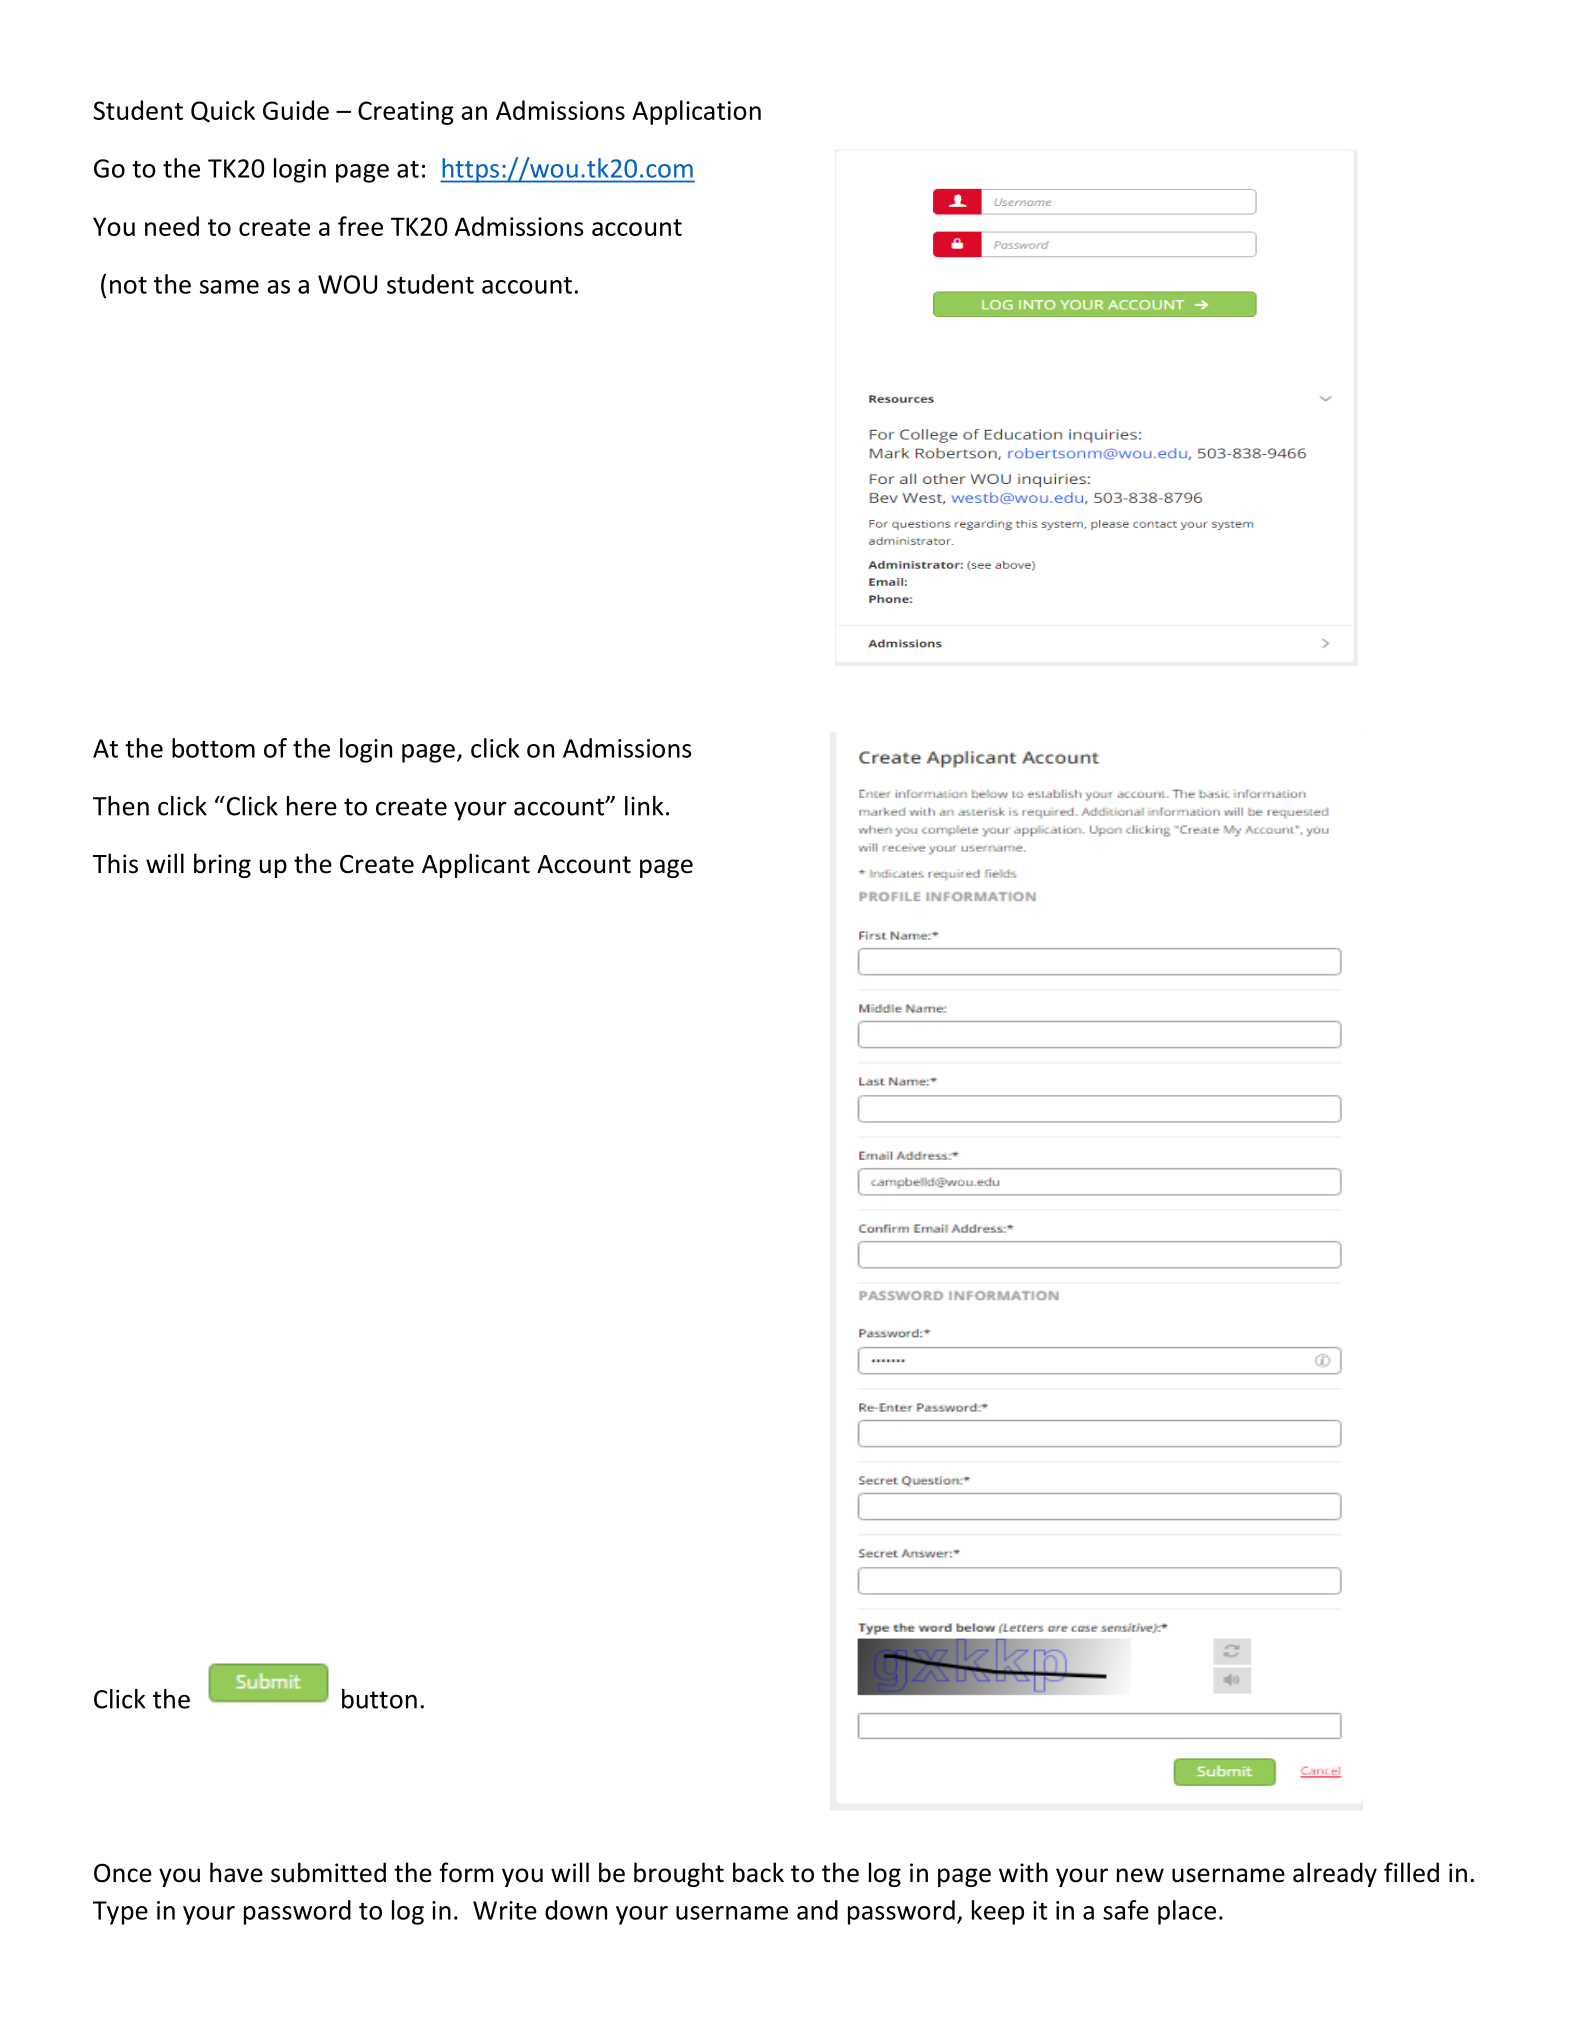 The height and width of the screenshot is (2041, 1577). I want to click on Applicant, so click(476, 865).
